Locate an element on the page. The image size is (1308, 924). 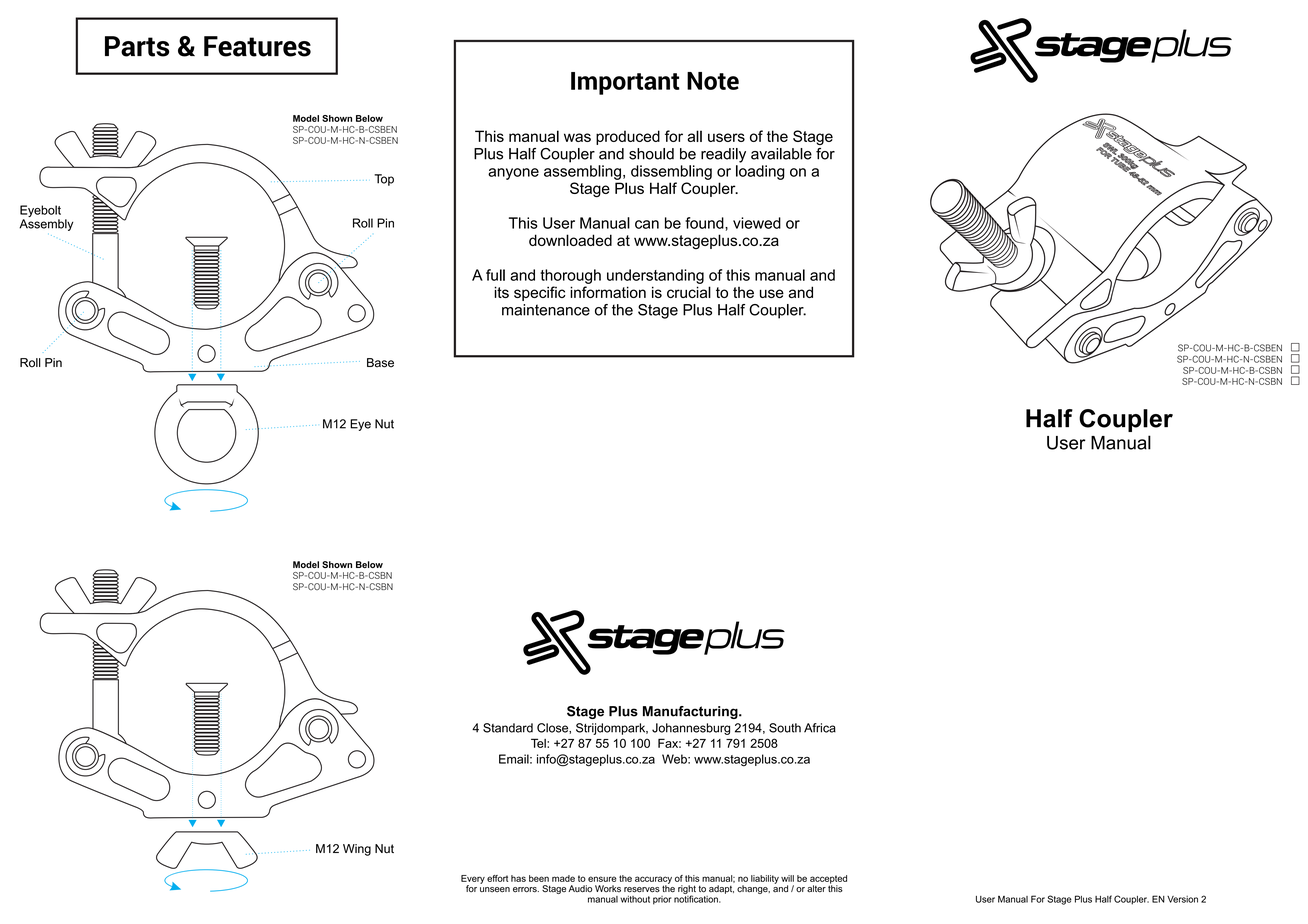
maintenance is located at coordinates (546, 310).
